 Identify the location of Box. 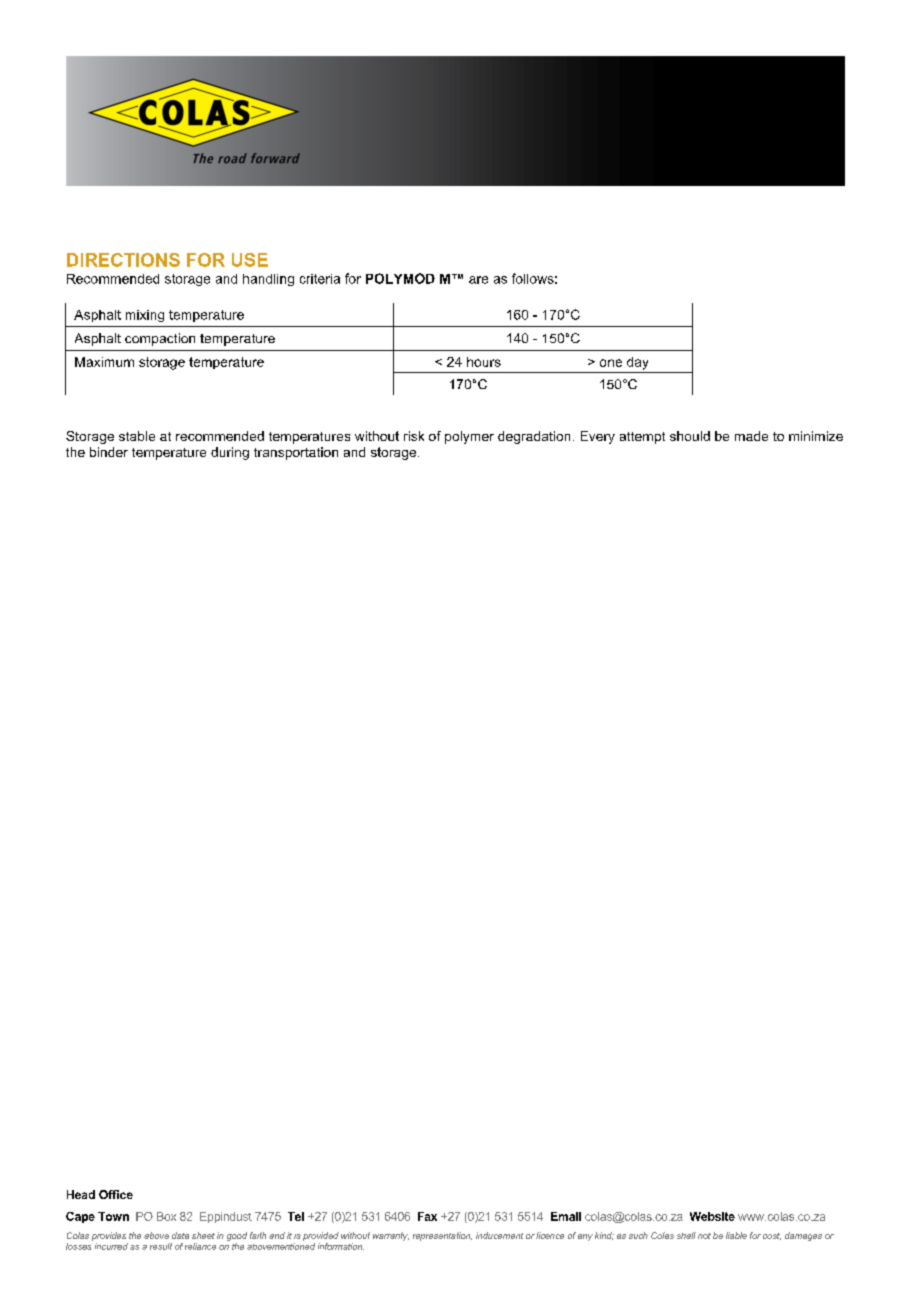
(166, 1216).
